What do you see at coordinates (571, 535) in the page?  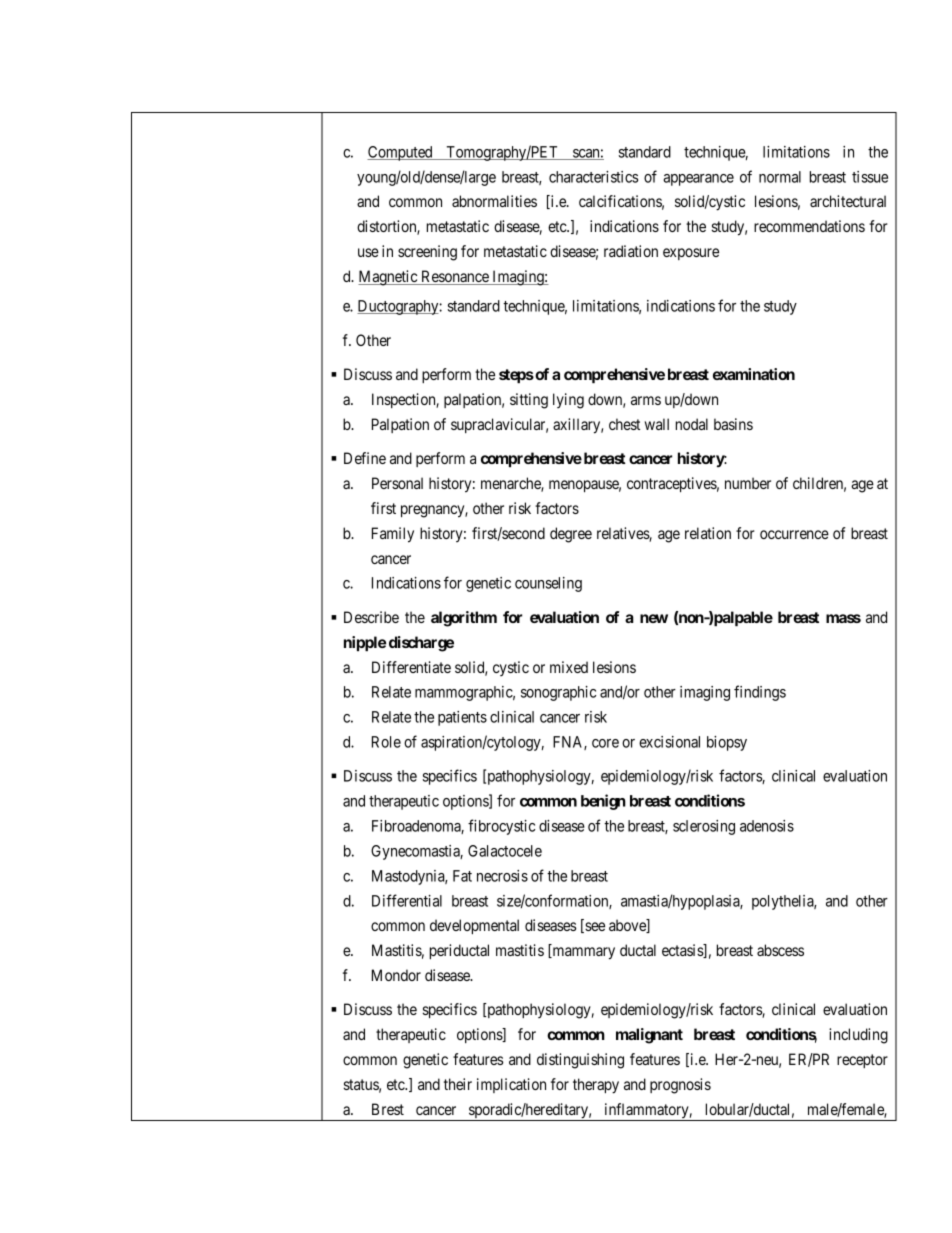 I see `degree` at bounding box center [571, 535].
